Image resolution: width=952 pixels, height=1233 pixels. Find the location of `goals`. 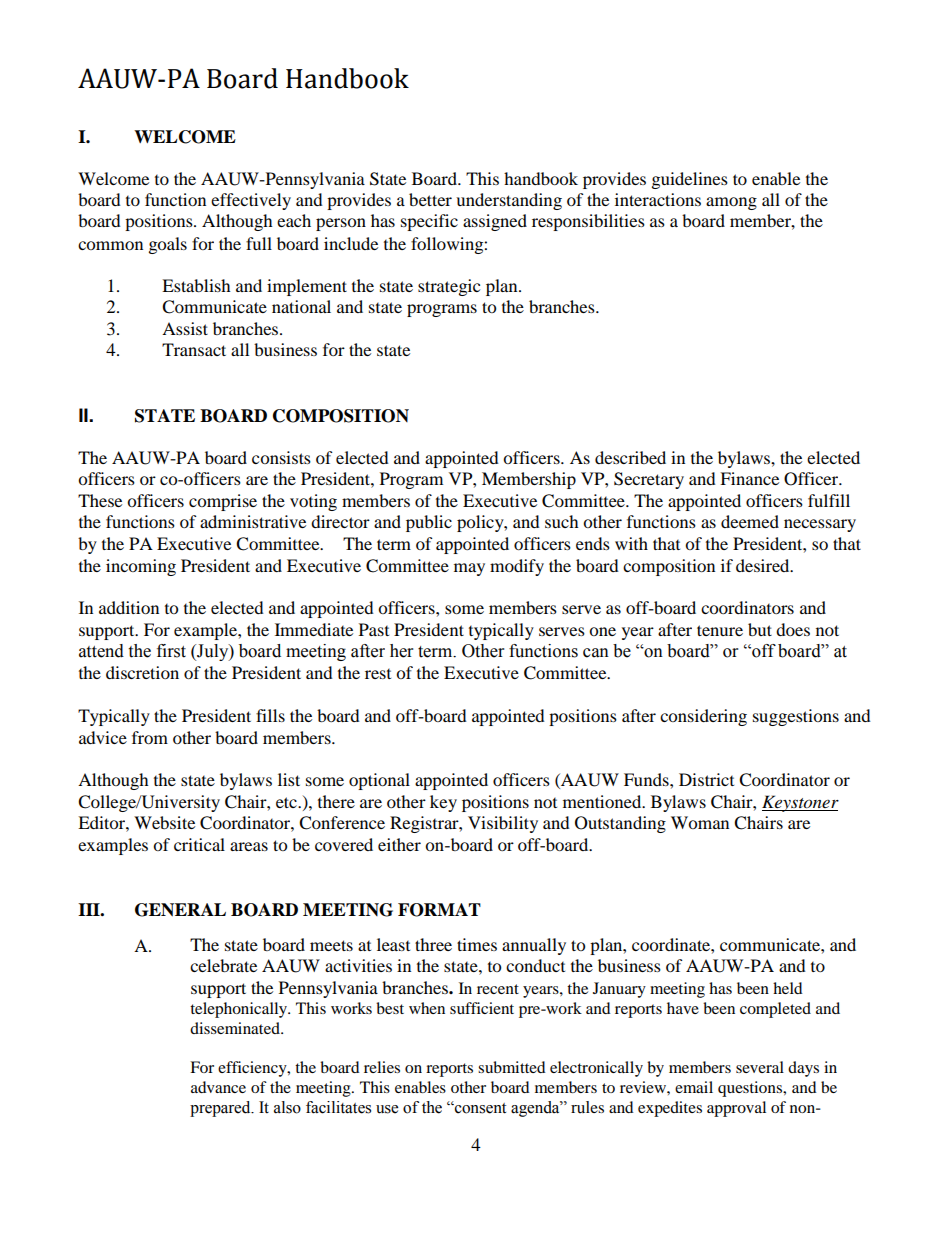

goals is located at coordinates (168, 245).
